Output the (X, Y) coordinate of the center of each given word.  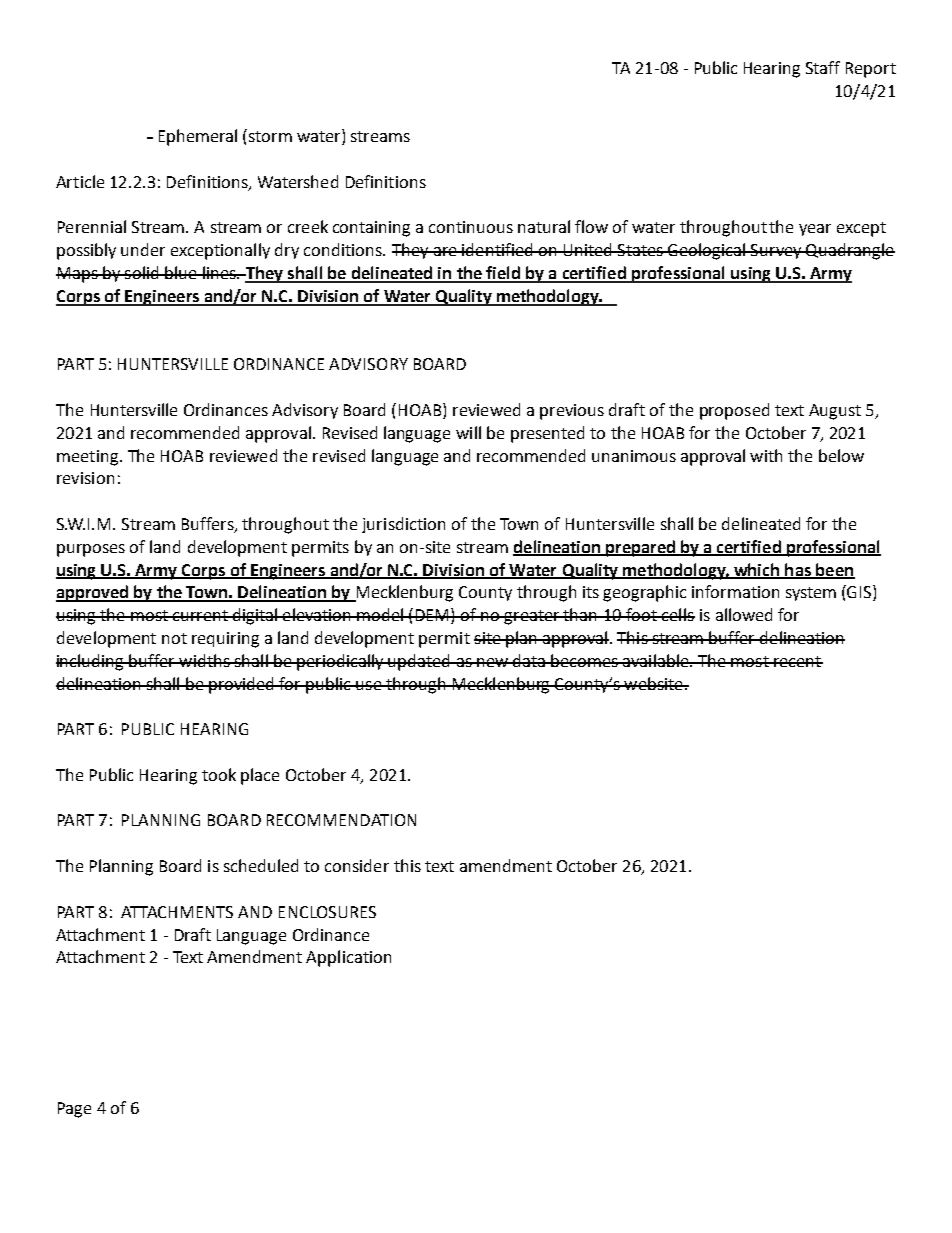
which (757, 570)
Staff (823, 67)
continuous (471, 227)
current (200, 615)
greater (532, 617)
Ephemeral (198, 137)
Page (74, 1110)
